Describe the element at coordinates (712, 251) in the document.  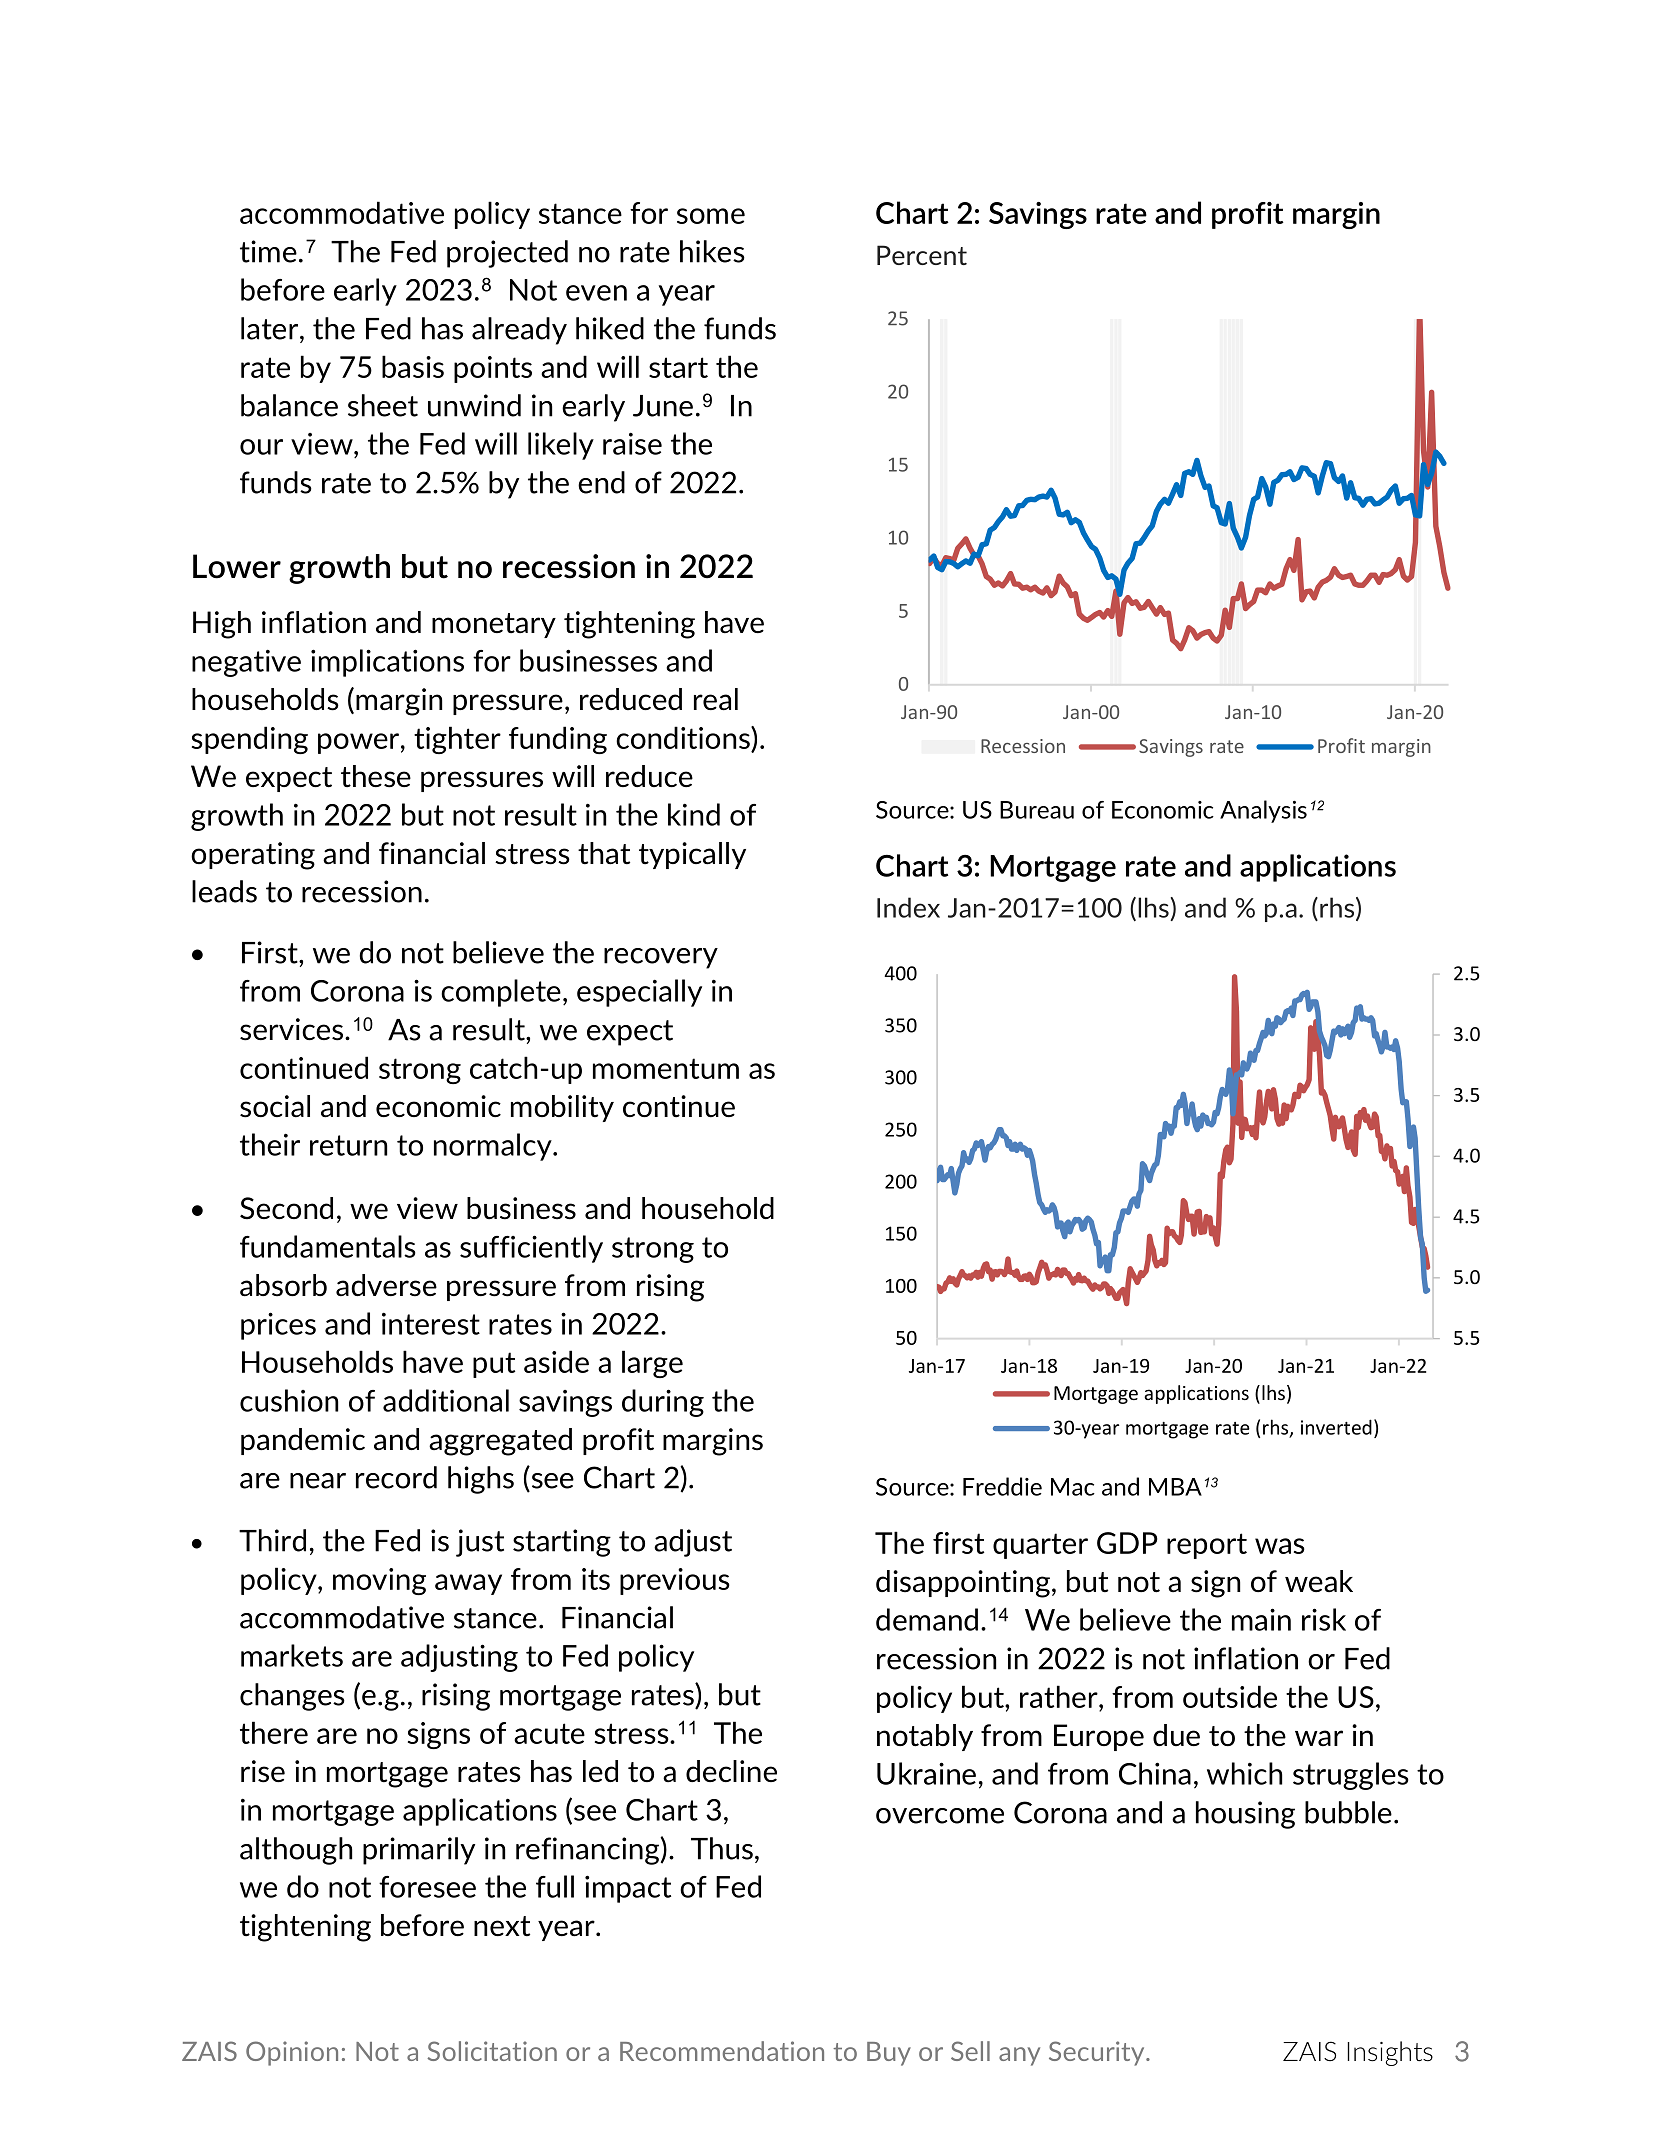
I see `hikes` at that location.
